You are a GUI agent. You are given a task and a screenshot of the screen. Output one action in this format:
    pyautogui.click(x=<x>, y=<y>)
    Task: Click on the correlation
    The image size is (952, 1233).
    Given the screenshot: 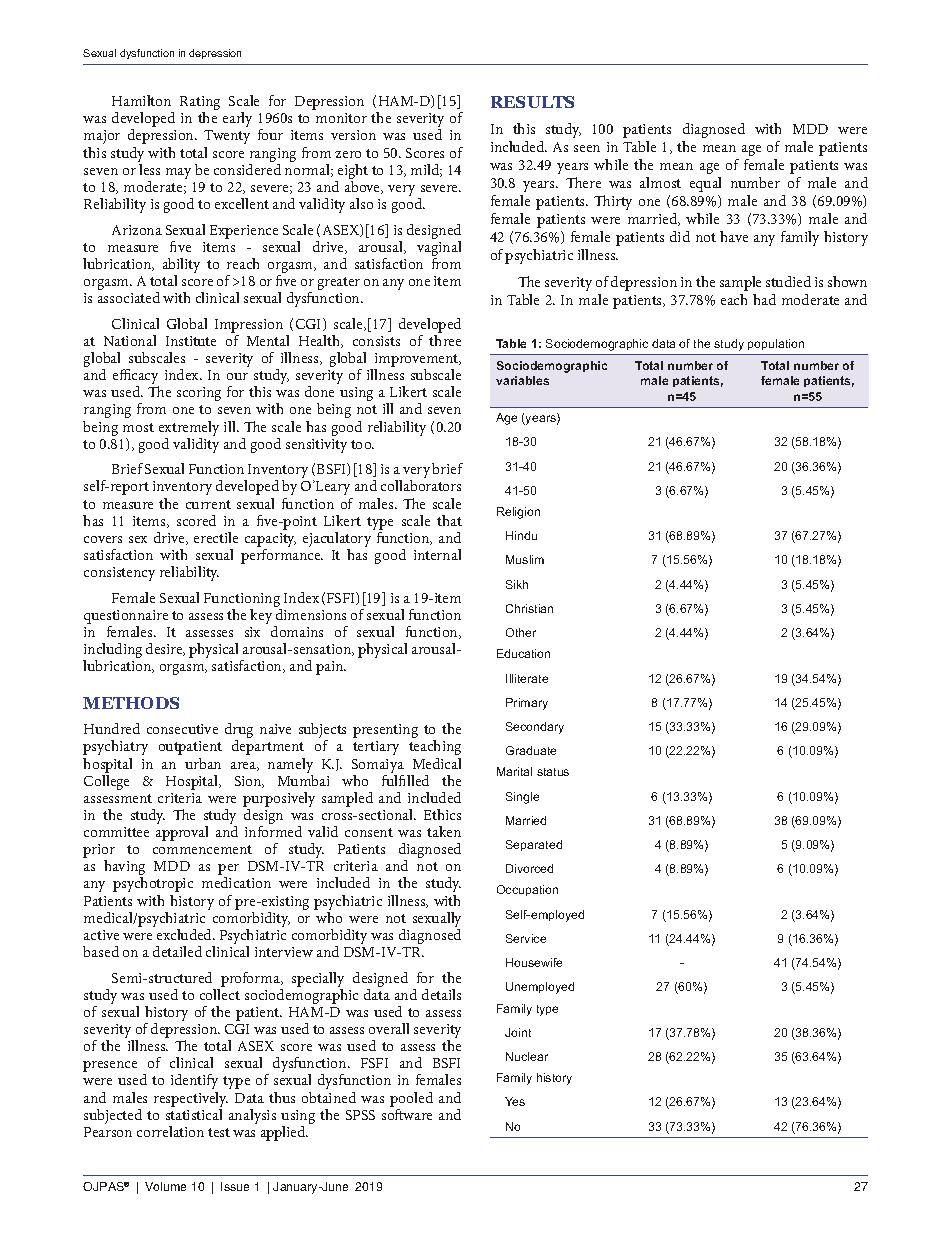 What is the action you would take?
    pyautogui.click(x=170, y=1131)
